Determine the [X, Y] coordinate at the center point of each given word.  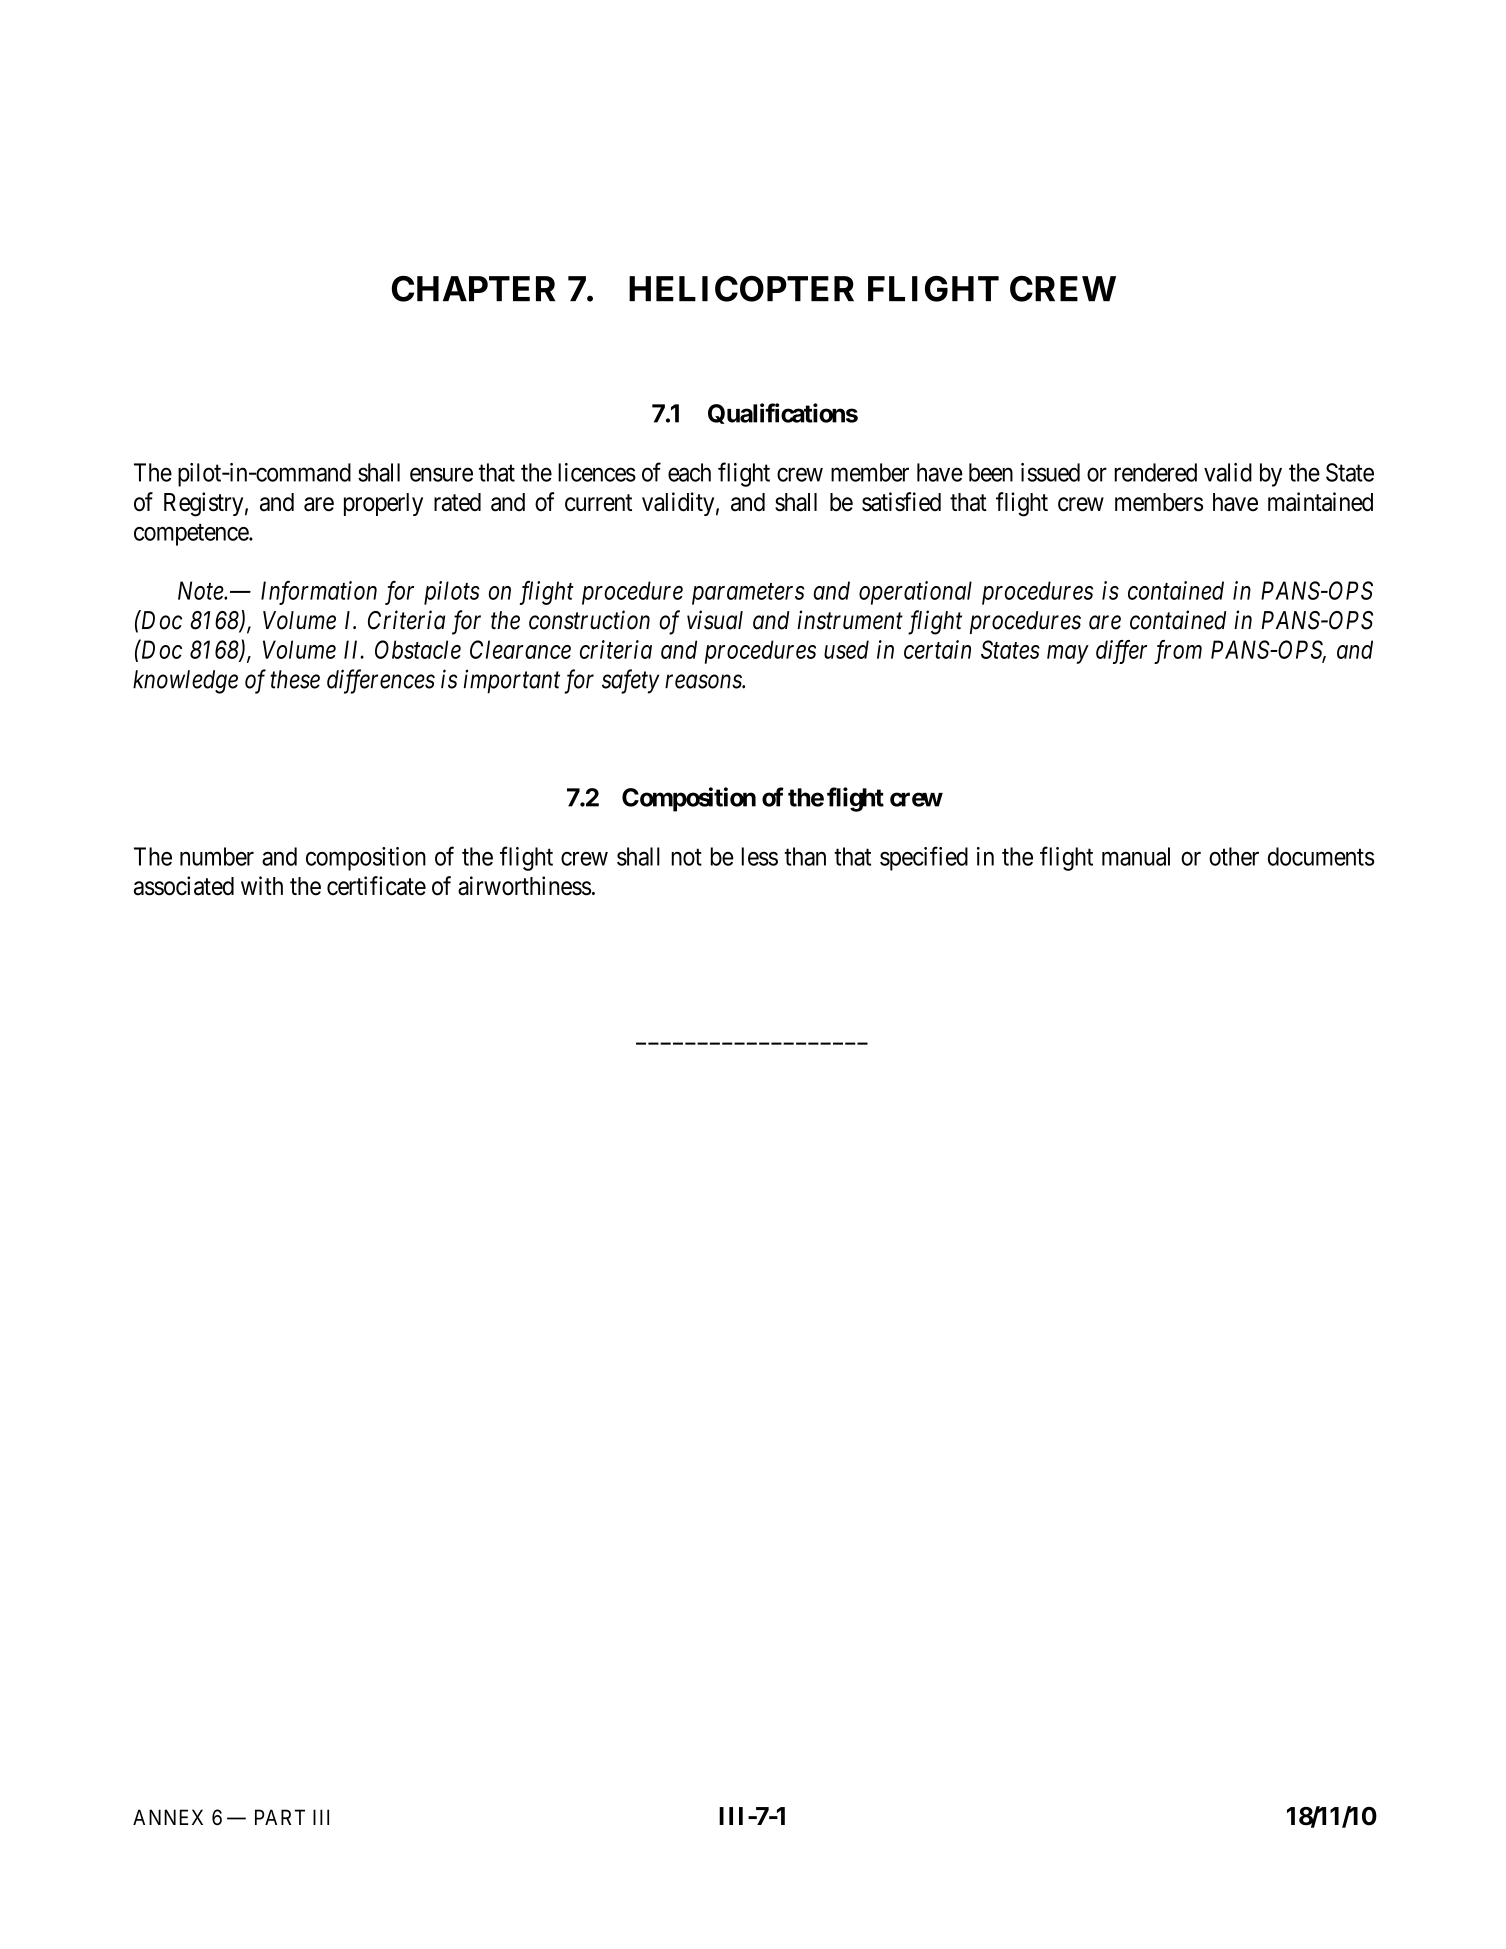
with [262, 885]
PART [280, 1817]
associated [184, 886]
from [1178, 652]
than [805, 856]
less [760, 856]
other [1234, 856]
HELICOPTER [741, 289]
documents [1321, 856]
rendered [1156, 472]
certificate [376, 886]
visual [715, 620]
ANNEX [168, 1817]
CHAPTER [473, 289]
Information [319, 592]
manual [1136, 856]
